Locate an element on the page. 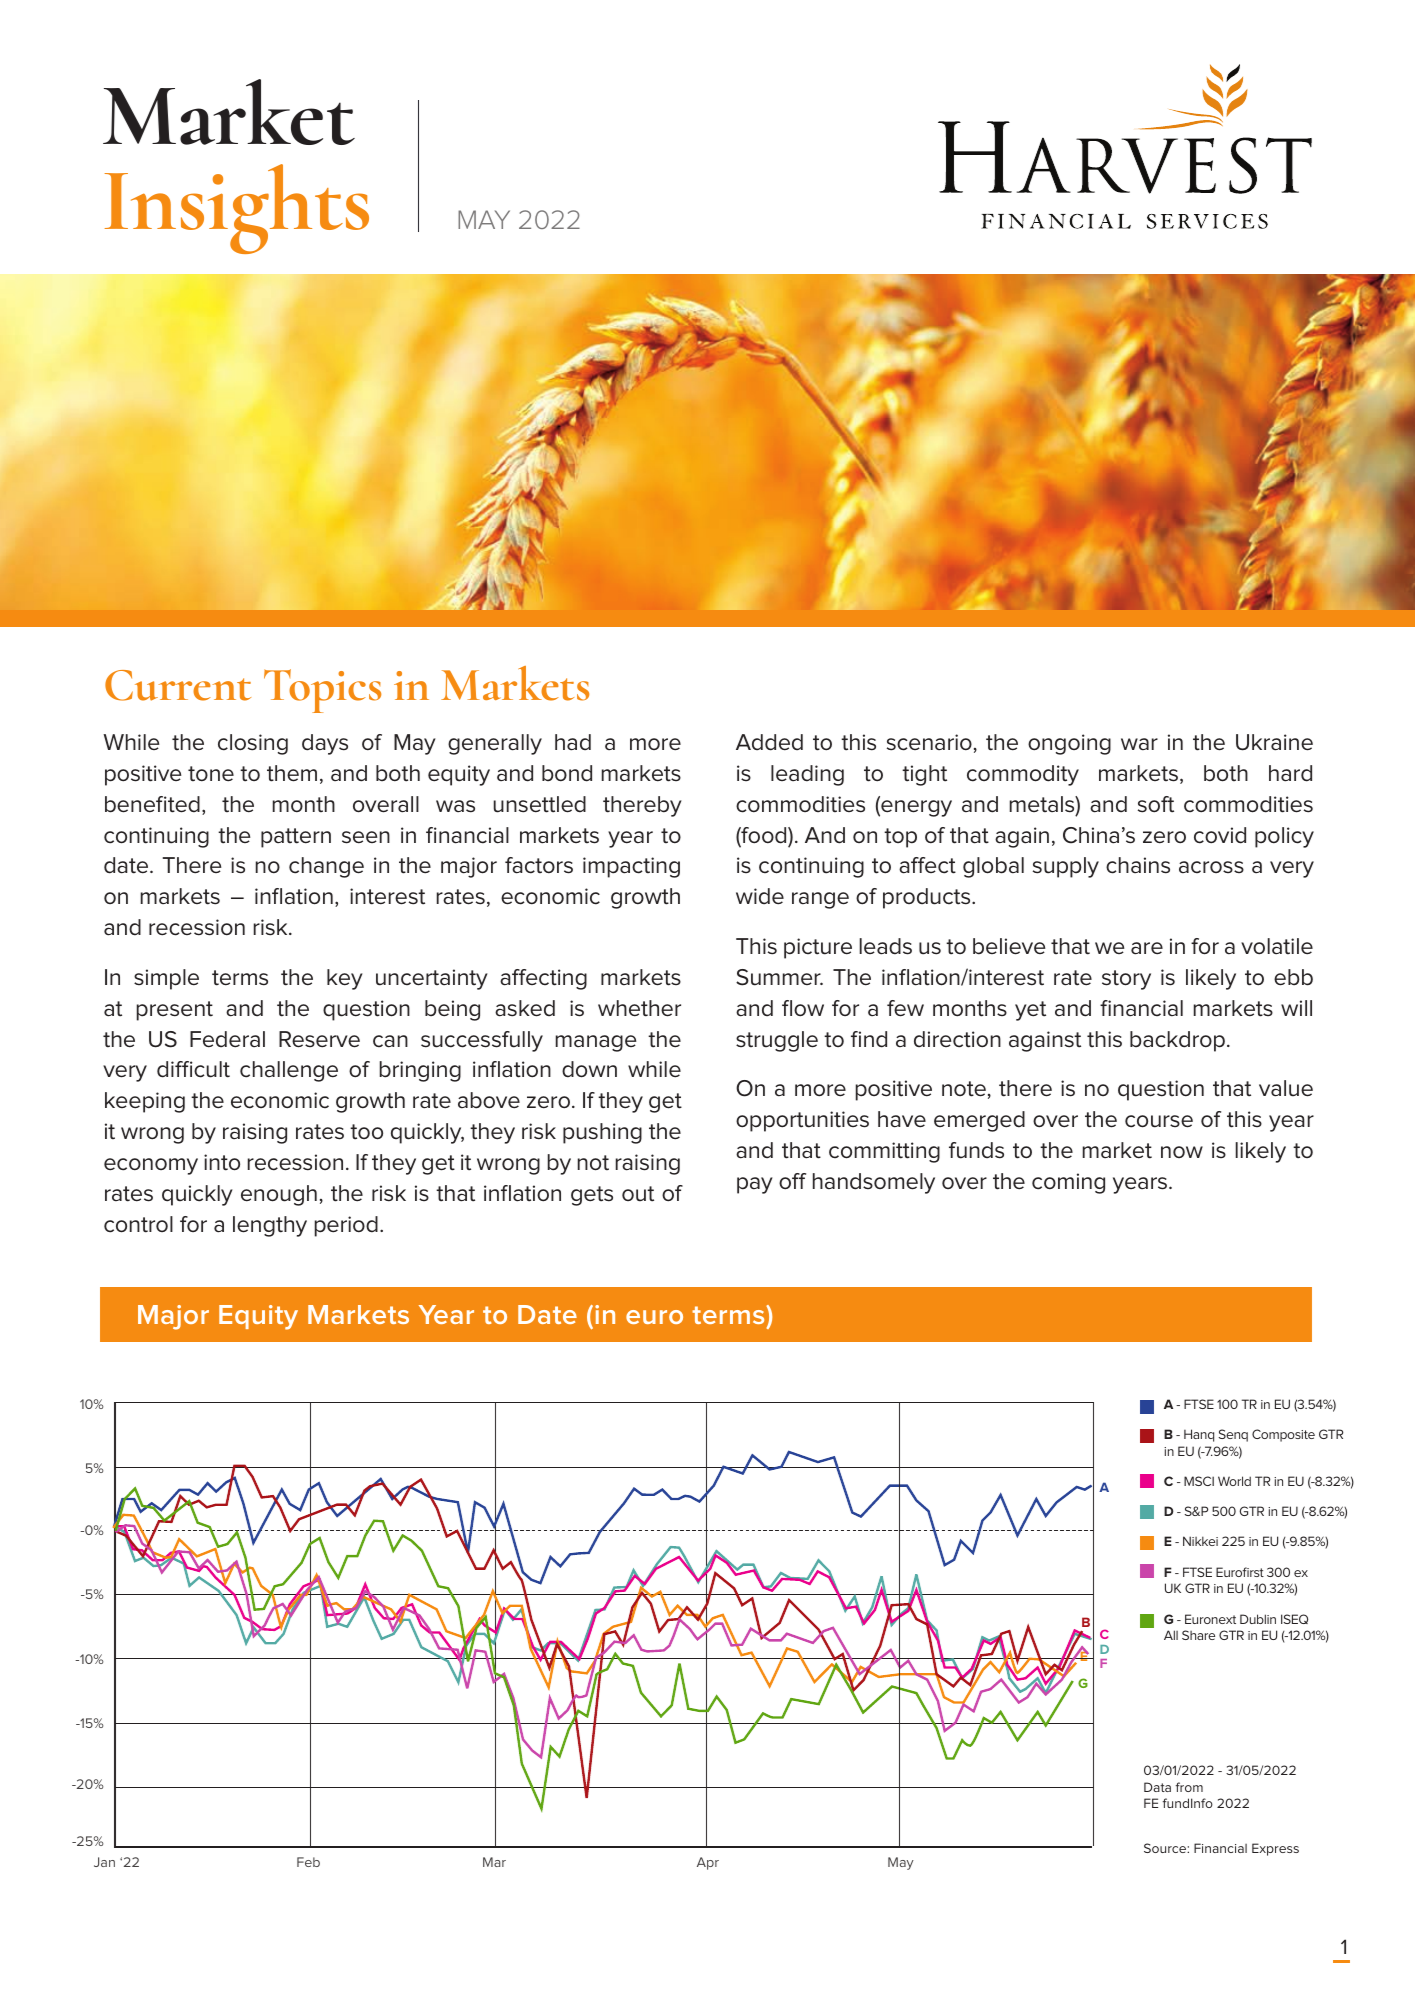  Added is located at coordinates (769, 742).
